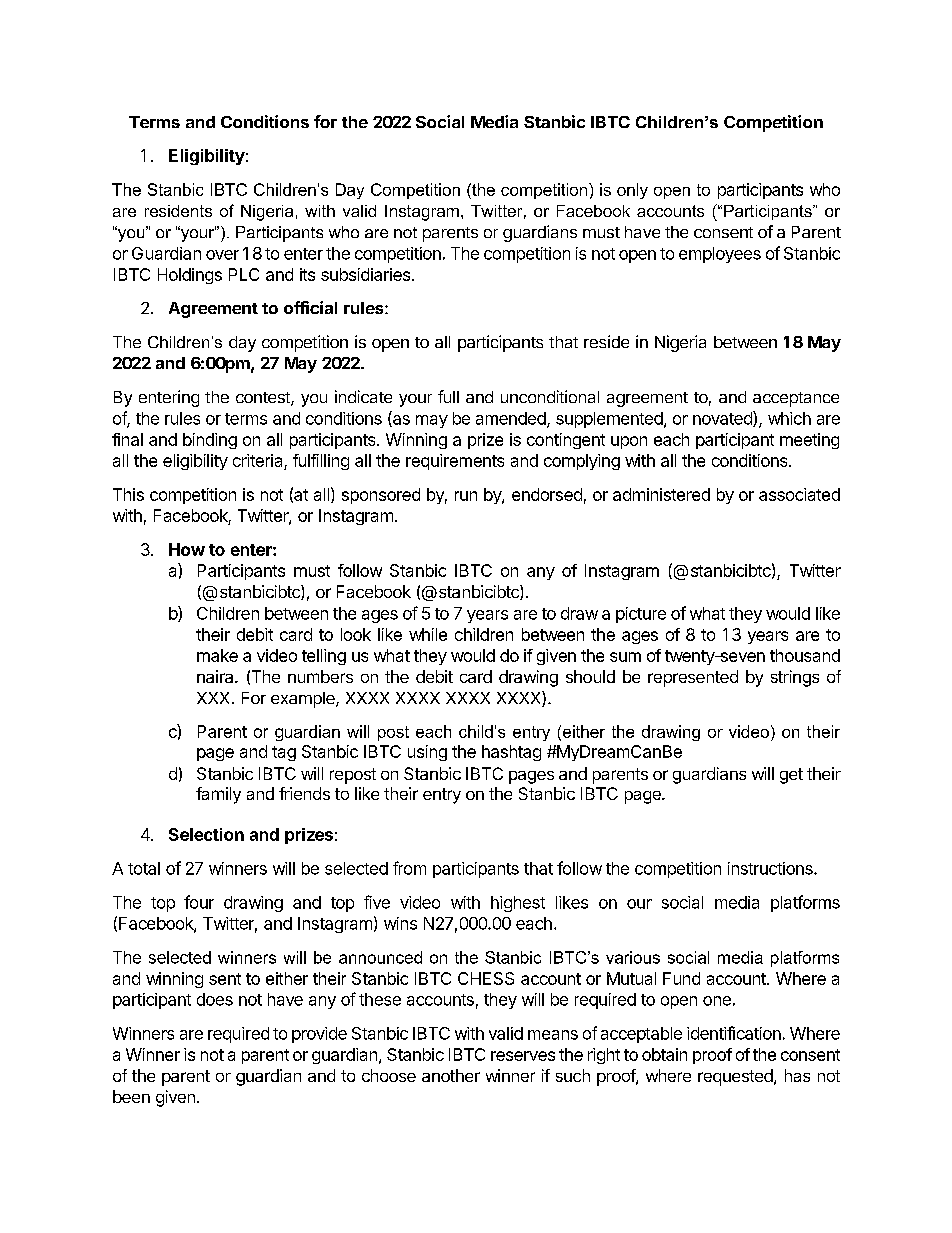  Describe the element at coordinates (428, 634) in the page. I see `while` at that location.
